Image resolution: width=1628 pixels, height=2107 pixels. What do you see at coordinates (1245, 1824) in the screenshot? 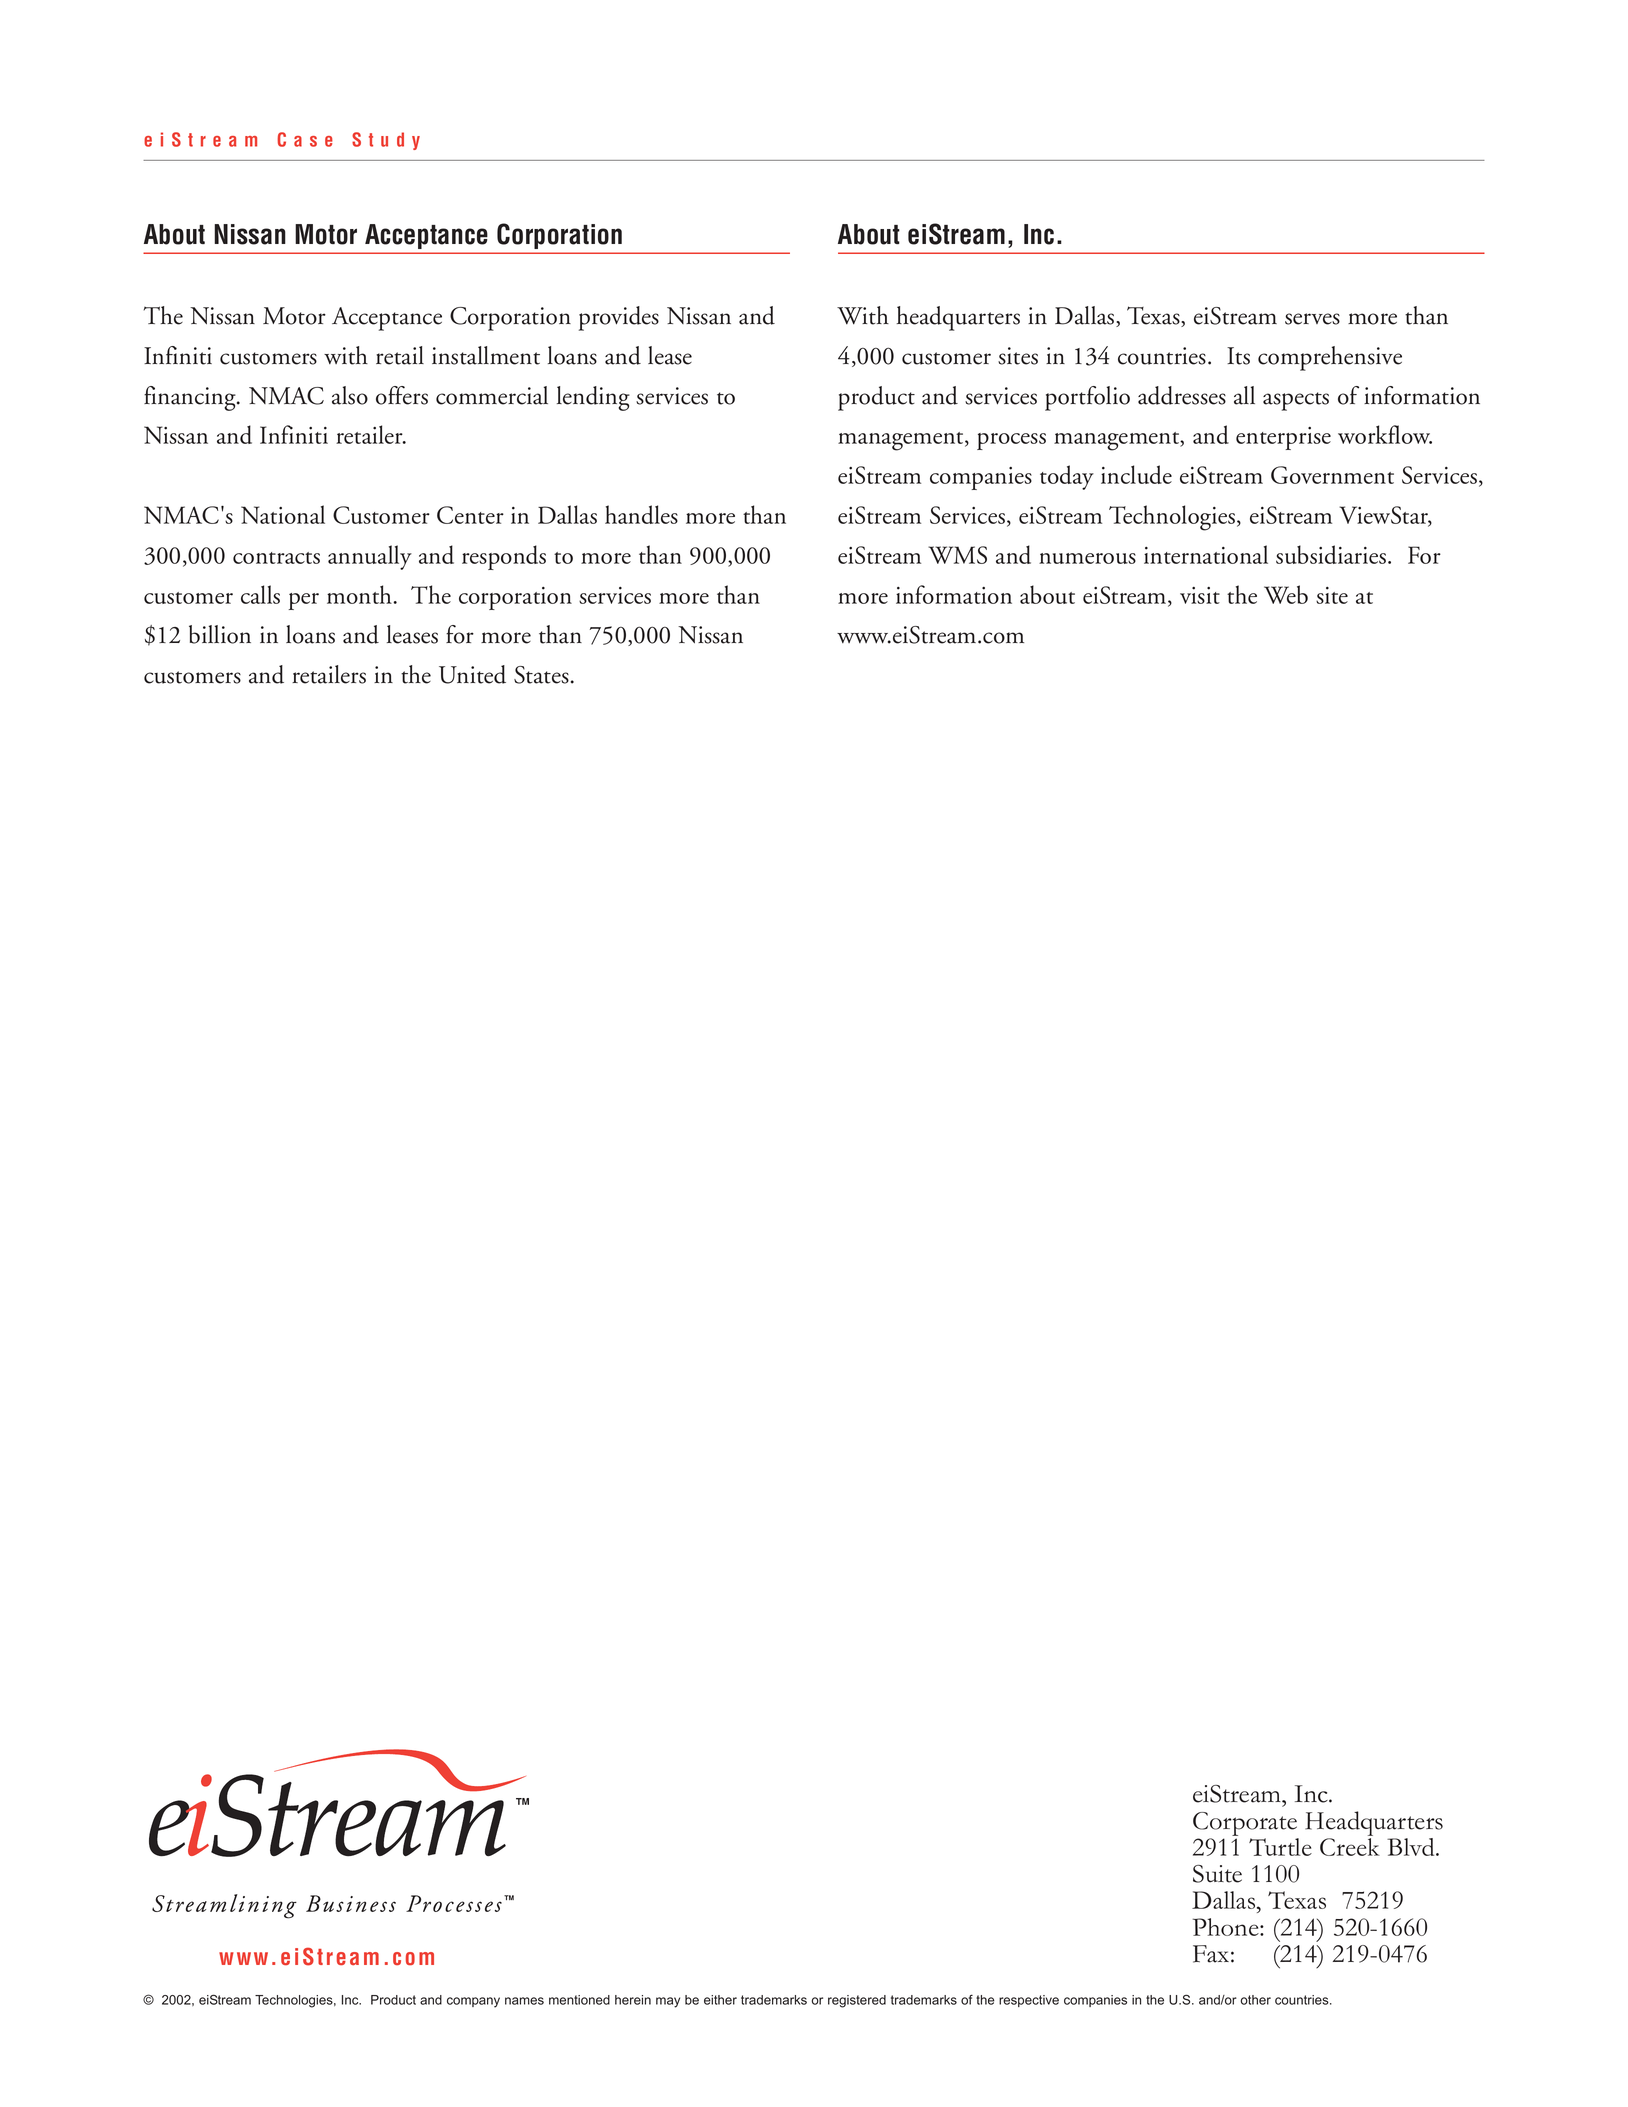
I see `Corporate` at bounding box center [1245, 1824].
